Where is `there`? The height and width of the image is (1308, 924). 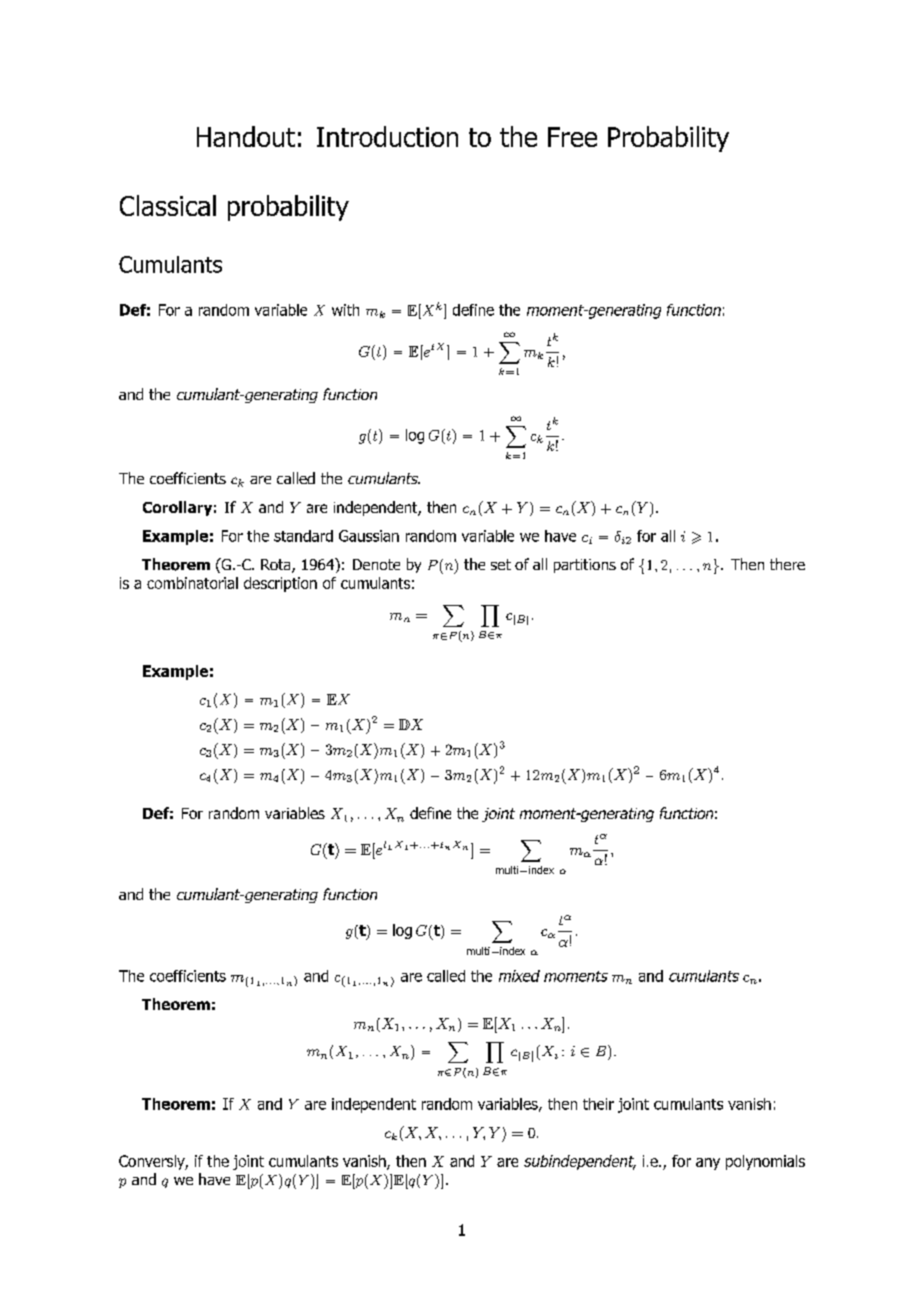
there is located at coordinates (787, 564).
